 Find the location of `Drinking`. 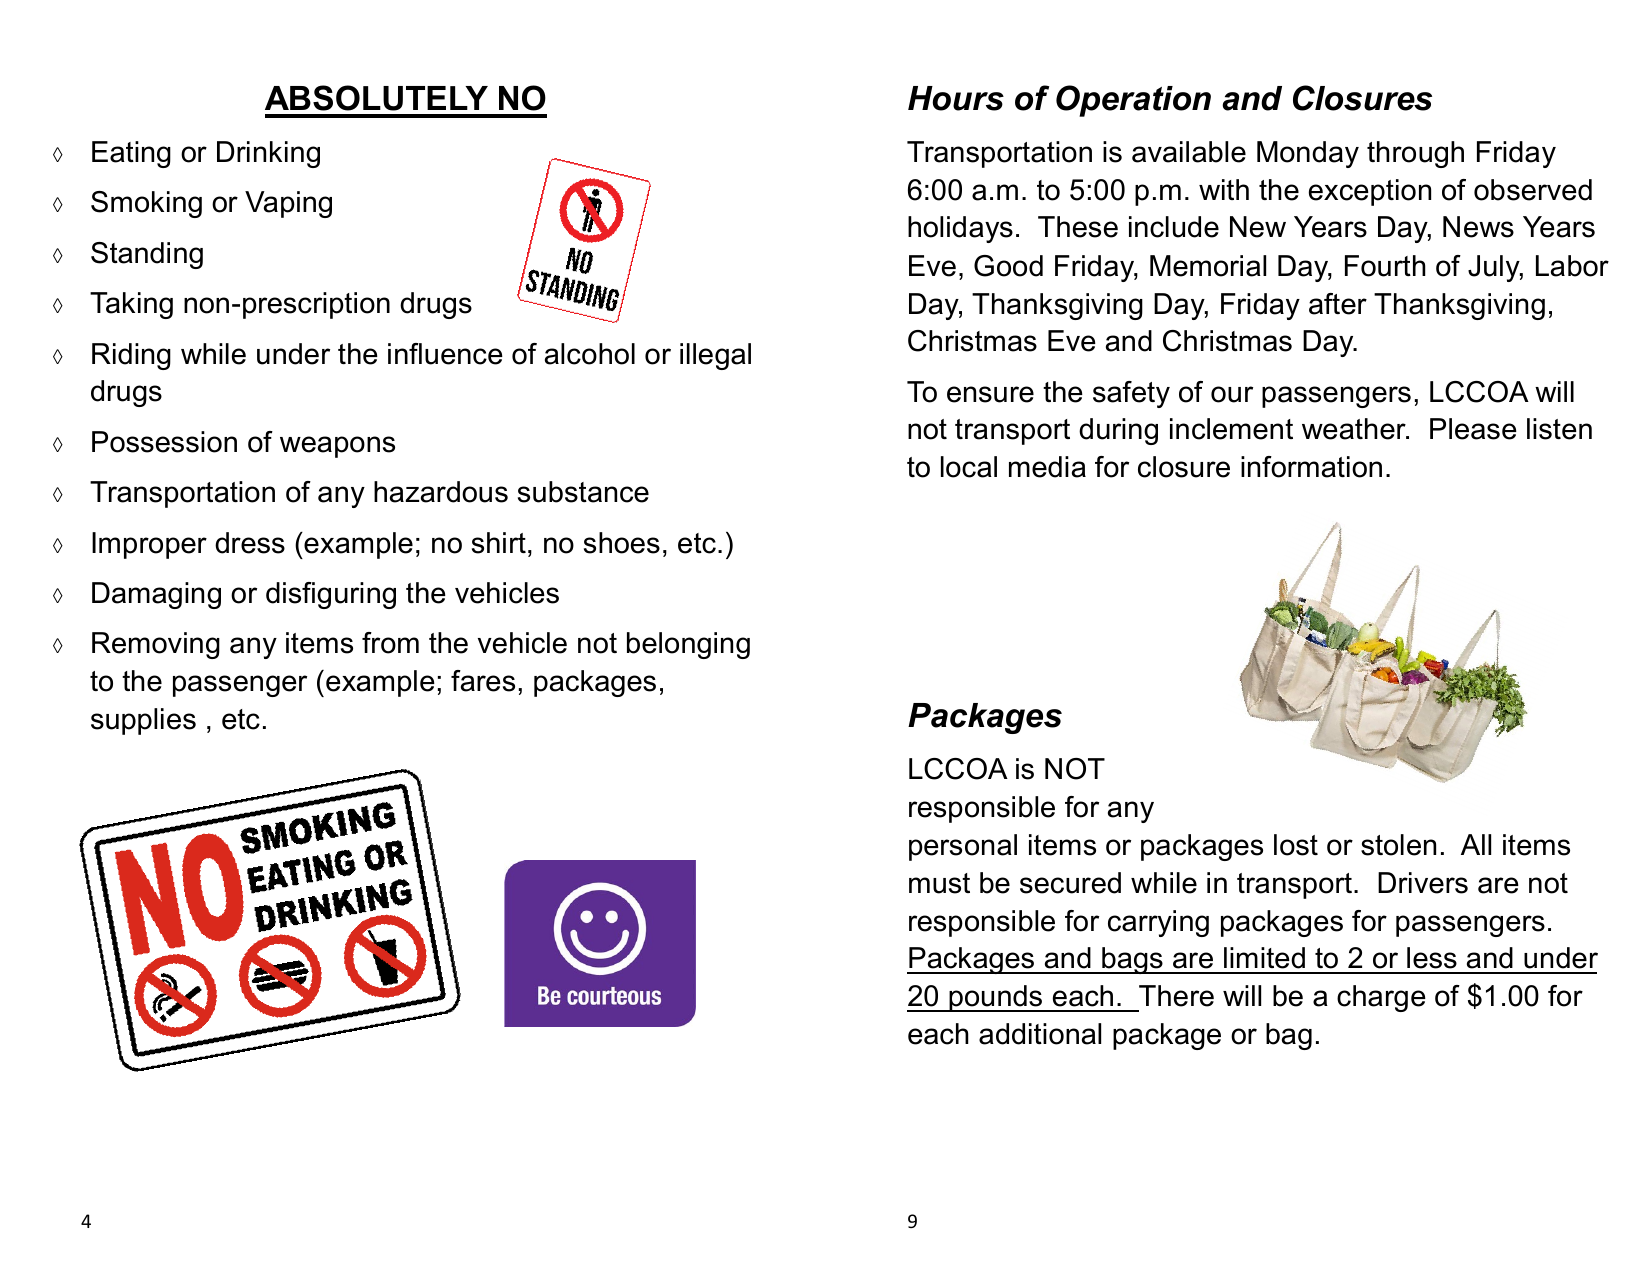

Drinking is located at coordinates (268, 154).
